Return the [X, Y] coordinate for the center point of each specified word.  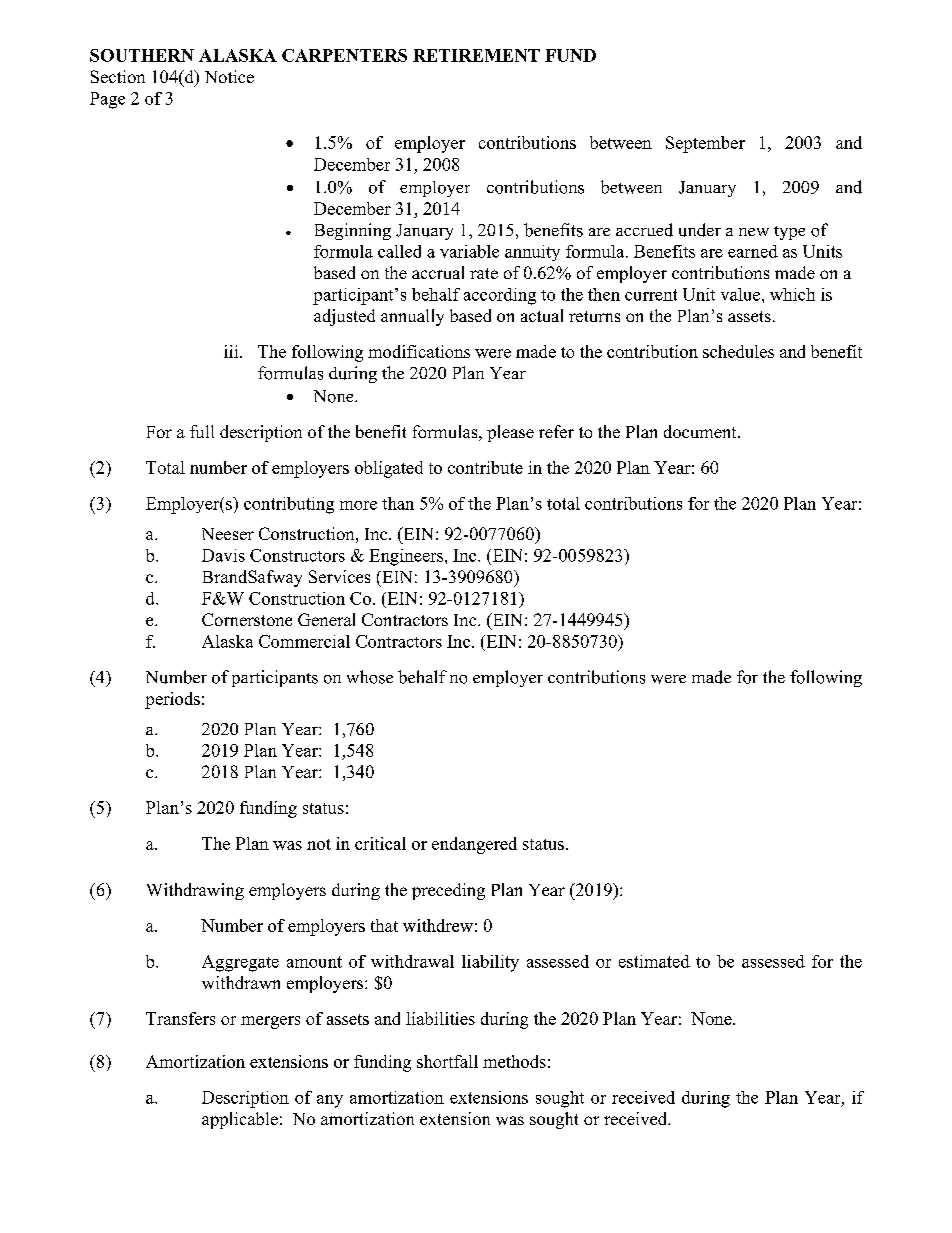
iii [232, 351]
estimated [654, 961]
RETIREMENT [476, 55]
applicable [240, 1120]
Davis [223, 555]
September [705, 144]
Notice [229, 76]
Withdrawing [195, 891]
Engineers [407, 557]
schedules [738, 351]
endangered [474, 845]
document [701, 431]
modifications [419, 351]
